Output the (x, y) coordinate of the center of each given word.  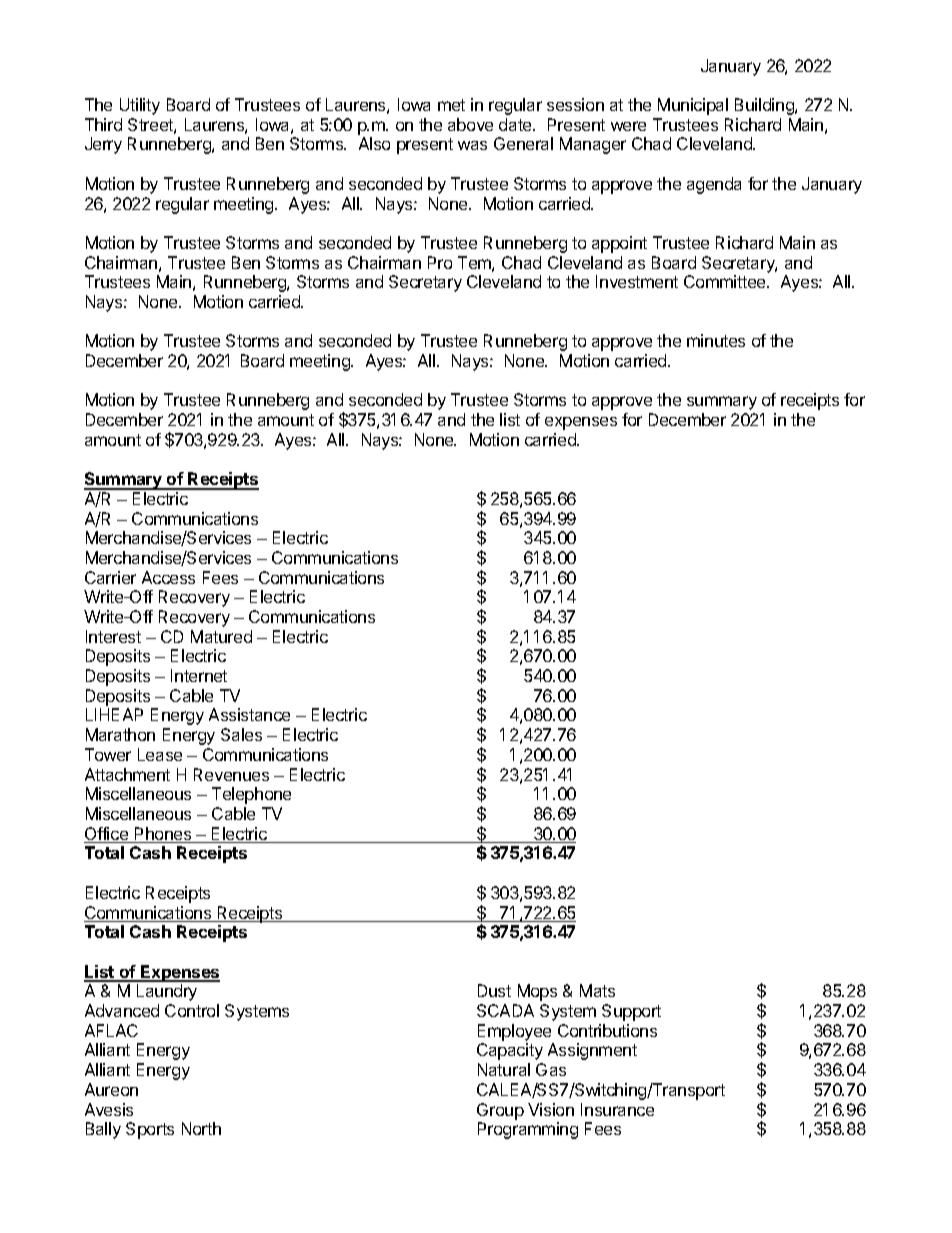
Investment (637, 281)
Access (168, 577)
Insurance (617, 1109)
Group (500, 1111)
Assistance (249, 714)
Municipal (693, 106)
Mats (597, 990)
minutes (716, 340)
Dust (494, 990)
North (201, 1128)
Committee (726, 281)
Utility (140, 106)
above (470, 124)
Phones (163, 835)
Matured (221, 636)
